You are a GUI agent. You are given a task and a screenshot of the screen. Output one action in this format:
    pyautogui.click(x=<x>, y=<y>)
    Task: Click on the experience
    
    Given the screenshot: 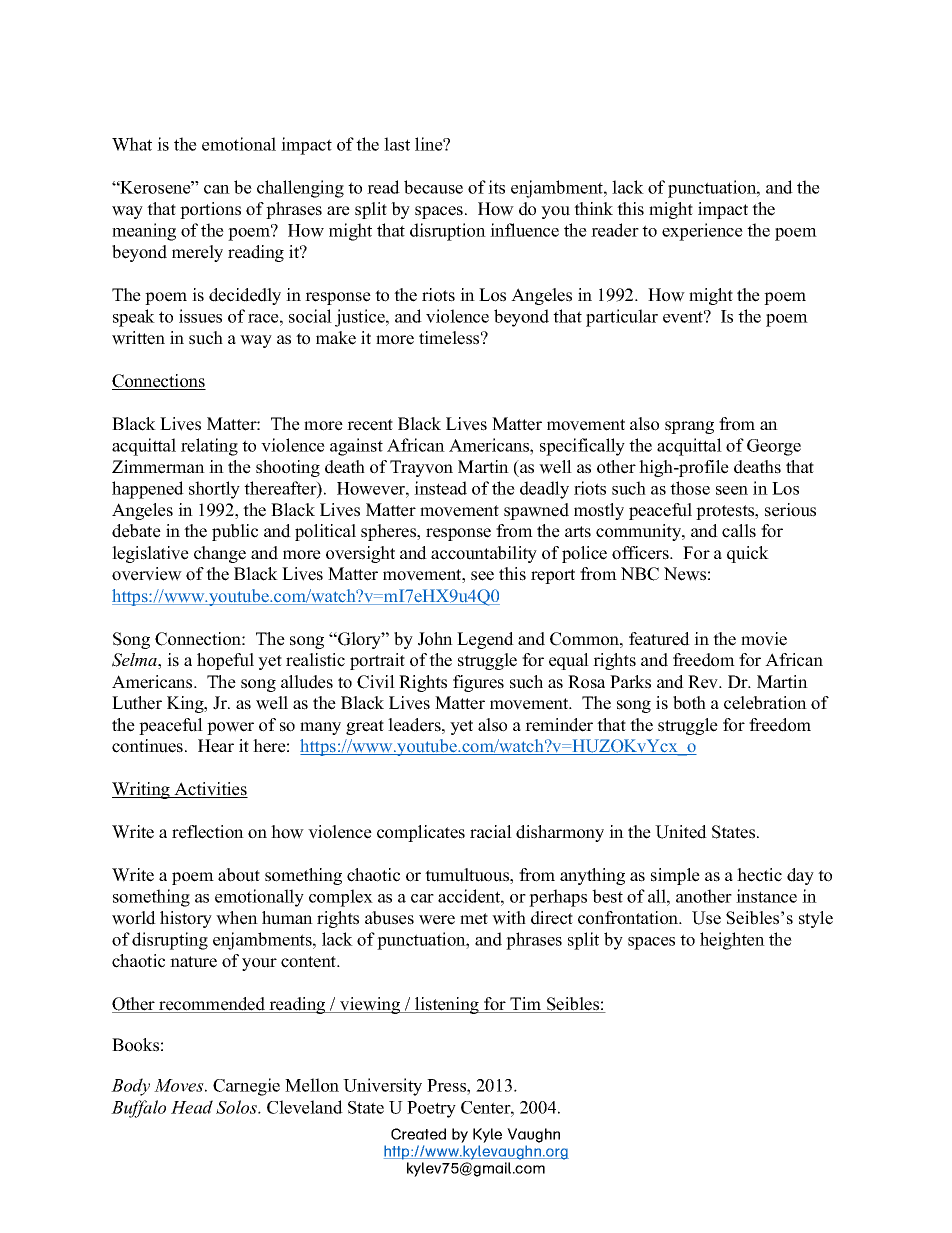 What is the action you would take?
    pyautogui.click(x=702, y=232)
